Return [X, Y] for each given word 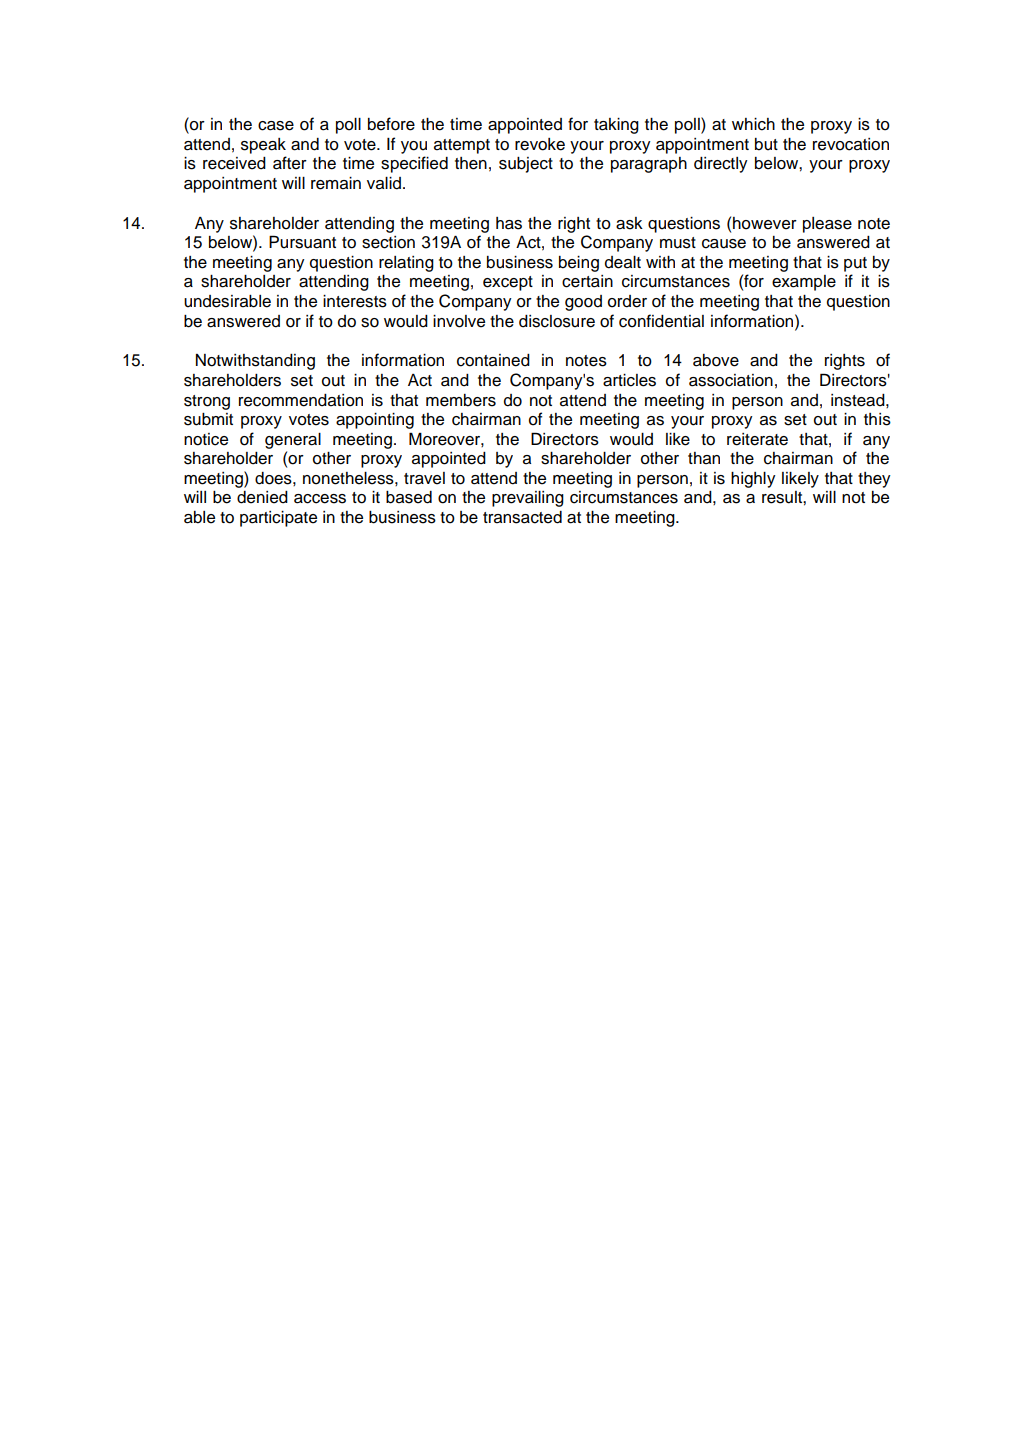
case [276, 126]
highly [753, 480]
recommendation [301, 400]
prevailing [528, 499]
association [731, 380]
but [766, 144]
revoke [540, 144]
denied [262, 497]
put [855, 264]
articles [629, 380]
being [579, 264]
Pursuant [302, 242]
